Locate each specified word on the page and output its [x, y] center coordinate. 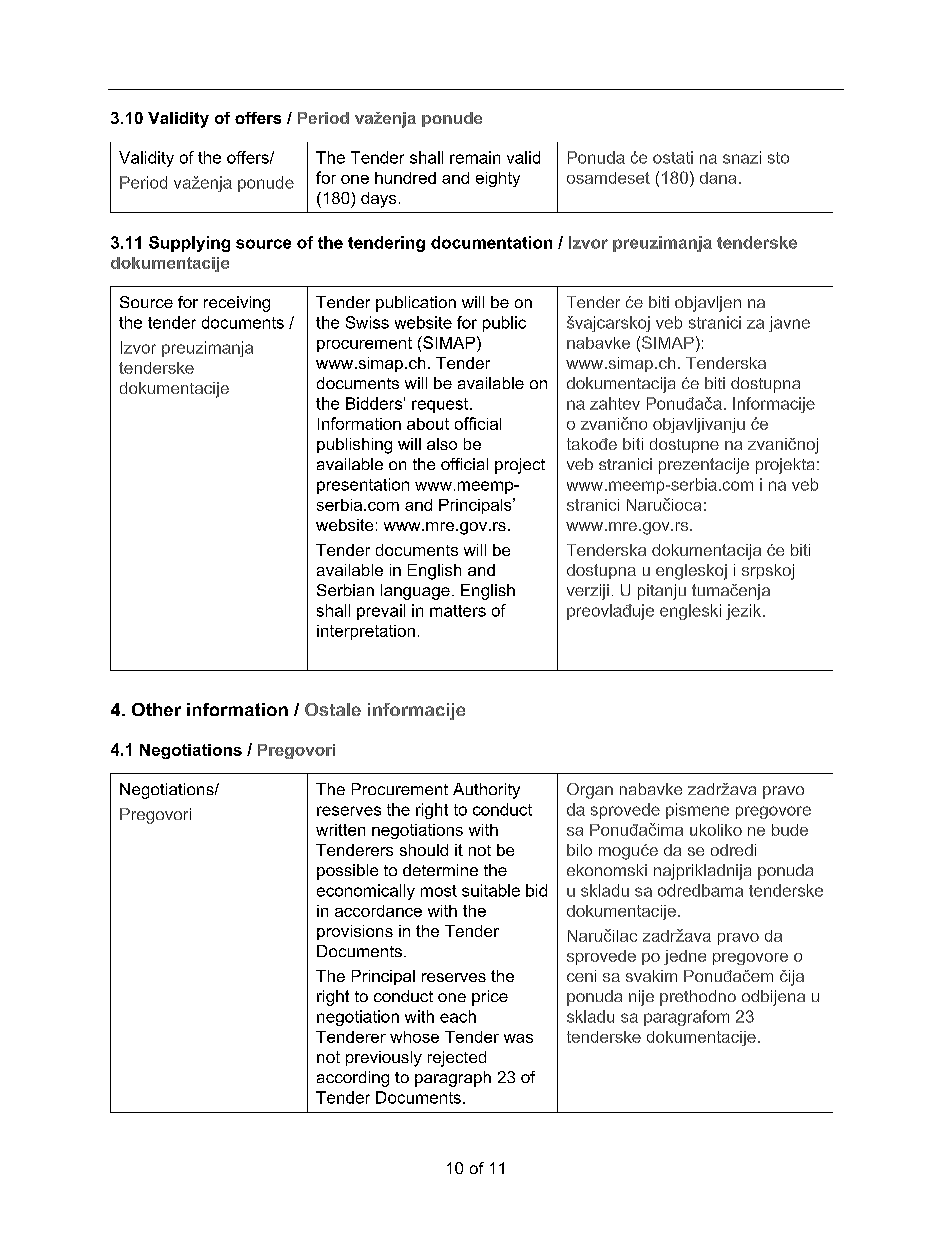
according [353, 1079]
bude [790, 830]
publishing [354, 446]
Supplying [189, 244]
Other [156, 709]
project [520, 466]
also [442, 444]
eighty [498, 179]
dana [718, 178]
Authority [486, 791]
